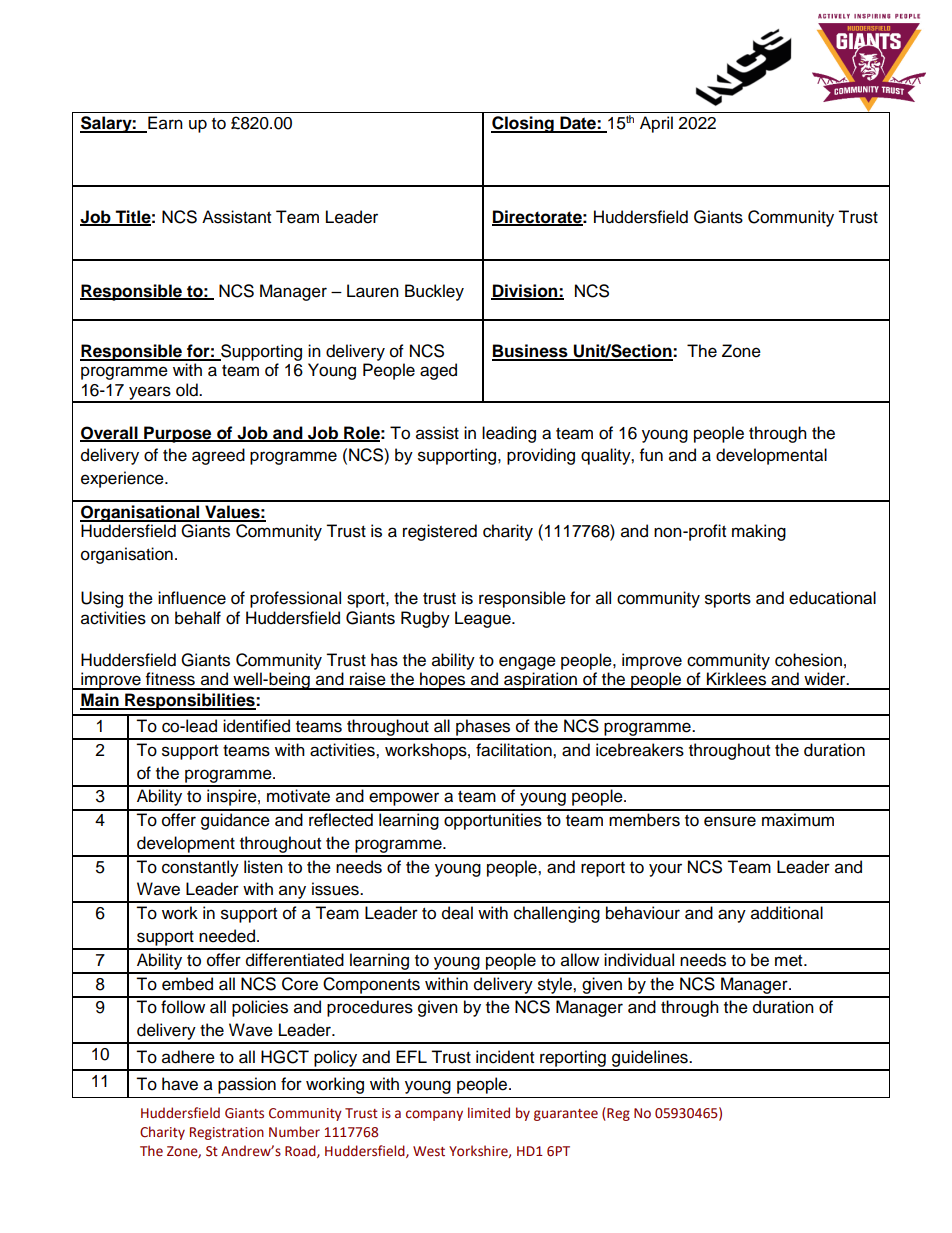  I want to click on April, so click(656, 124).
